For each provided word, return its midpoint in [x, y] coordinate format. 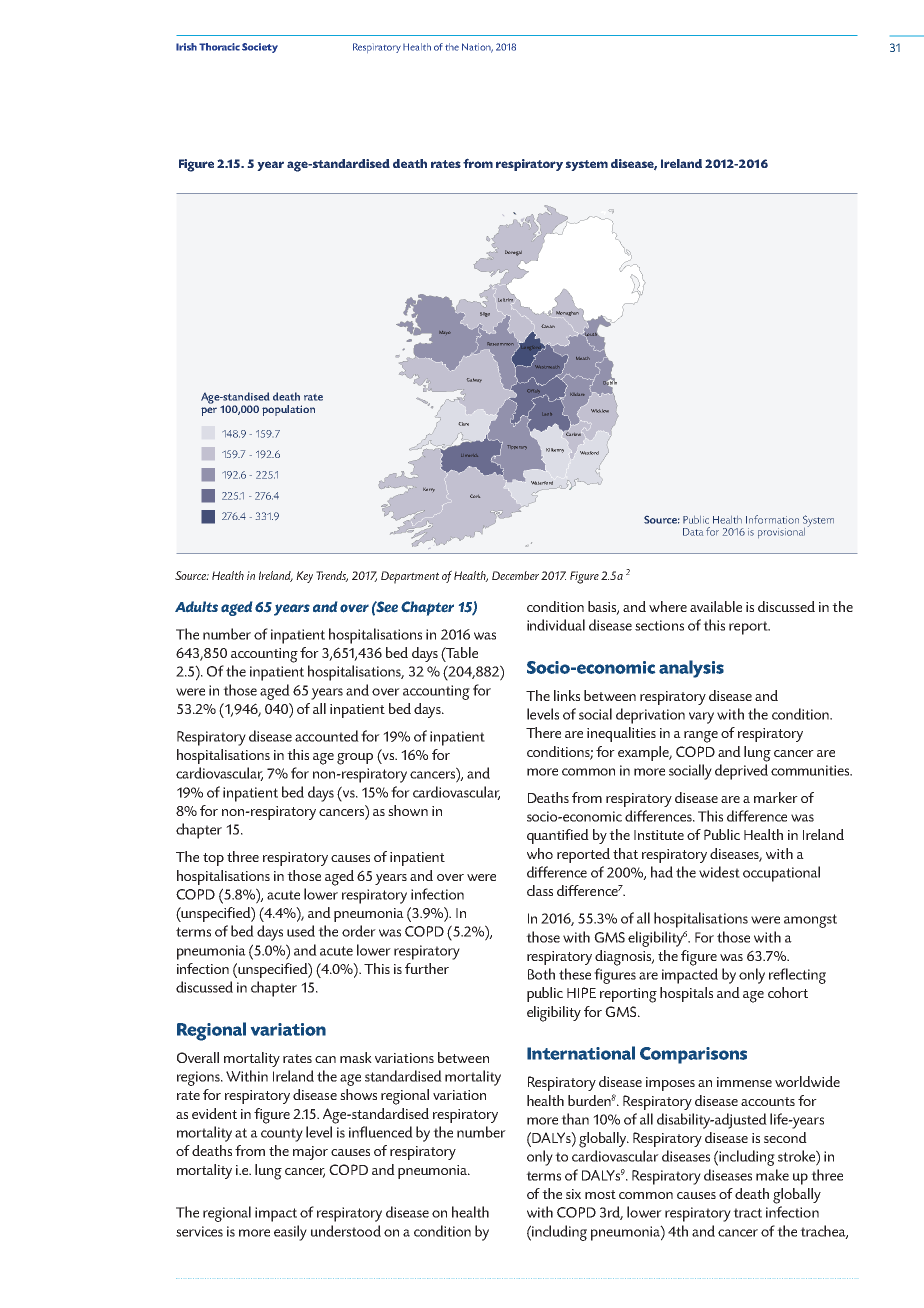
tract [747, 1213]
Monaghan [567, 313]
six [573, 1194]
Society [260, 48]
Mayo [445, 333]
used [301, 931]
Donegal [513, 253]
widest [719, 872]
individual [556, 625]
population [288, 410]
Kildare [577, 394]
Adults [196, 606]
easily [290, 1233]
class [540, 890]
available [716, 606]
